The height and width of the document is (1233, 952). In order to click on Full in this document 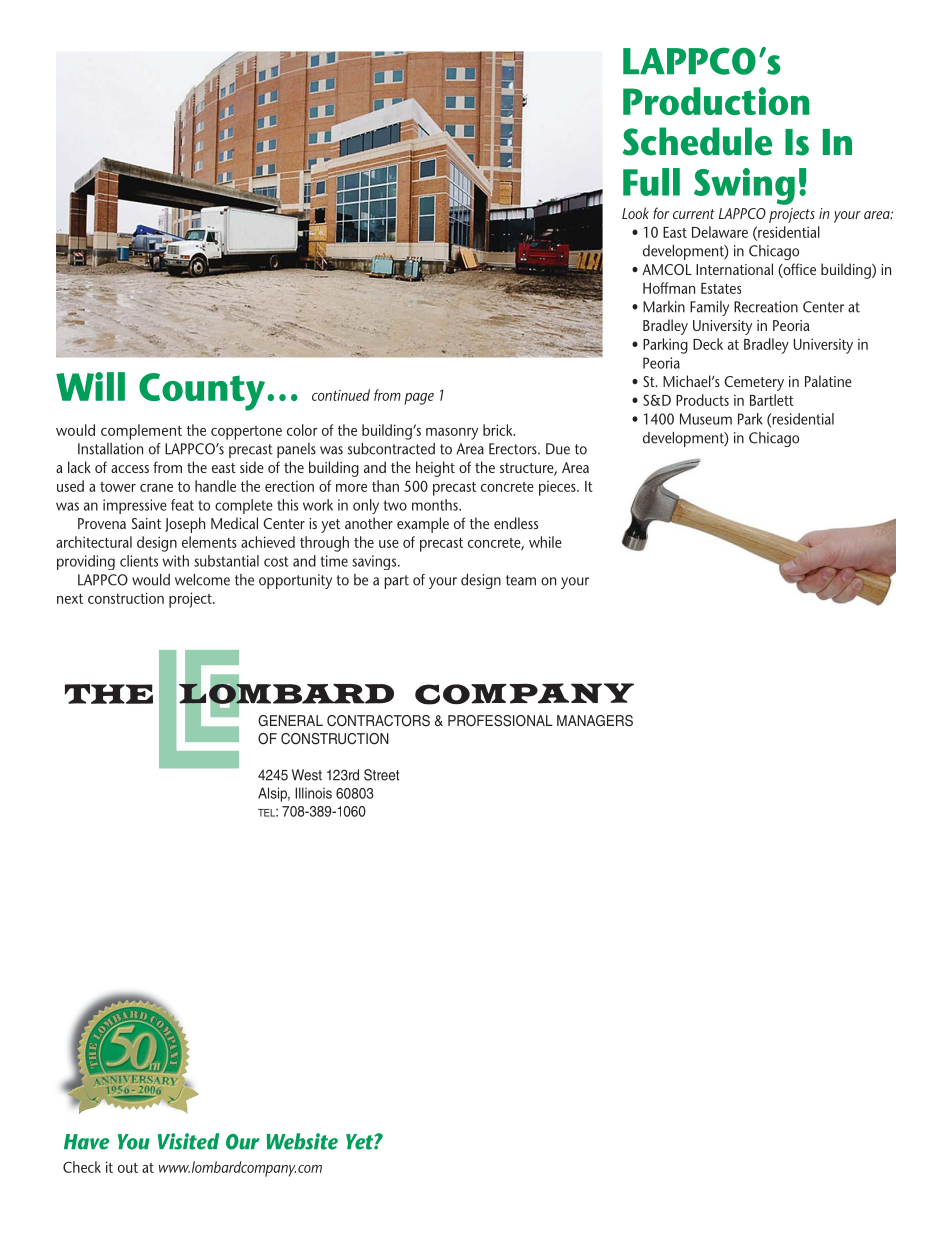, I will do `click(651, 182)`.
